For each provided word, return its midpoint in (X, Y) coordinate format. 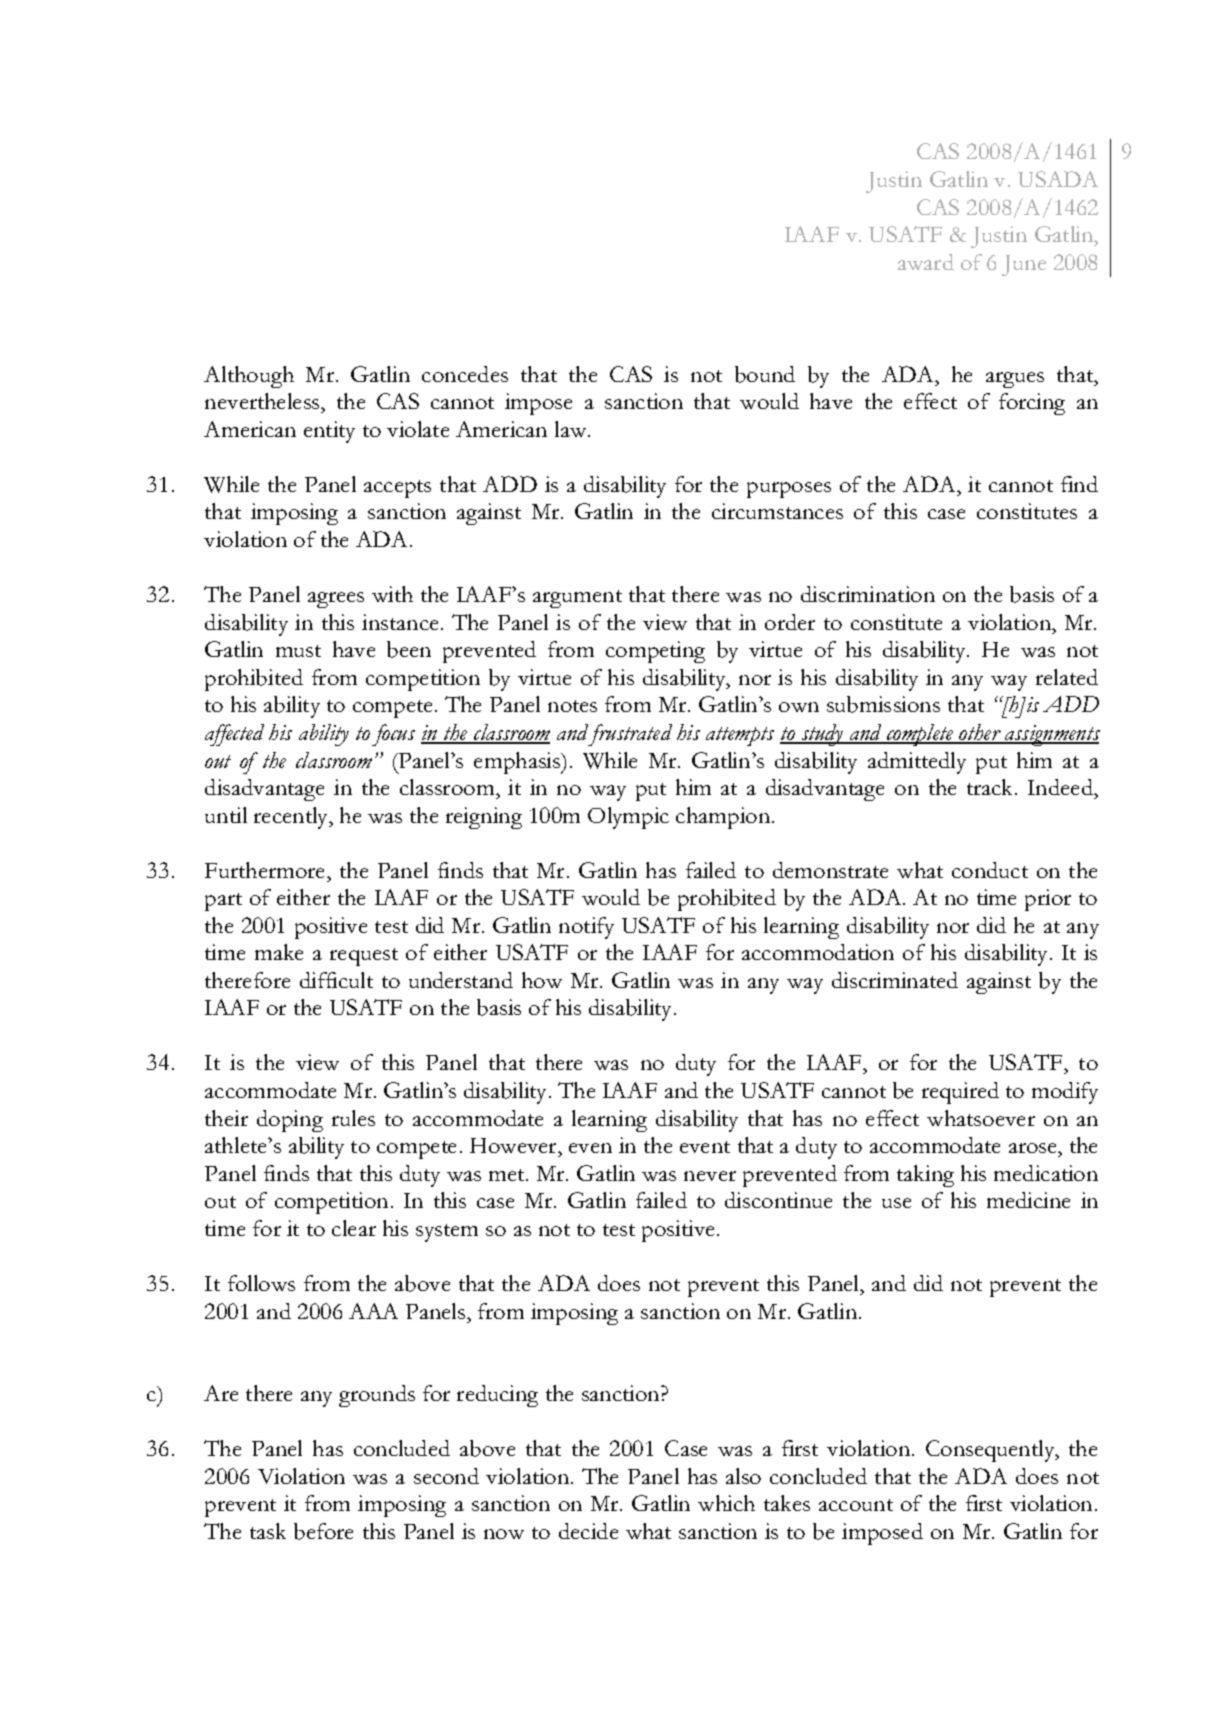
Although (249, 377)
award (926, 262)
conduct (990, 870)
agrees (336, 600)
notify (586, 928)
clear (354, 1228)
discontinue (778, 1200)
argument (577, 599)
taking (925, 1176)
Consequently (991, 1451)
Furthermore (266, 870)
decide (588, 1531)
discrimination (868, 594)
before (323, 1531)
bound (765, 374)
